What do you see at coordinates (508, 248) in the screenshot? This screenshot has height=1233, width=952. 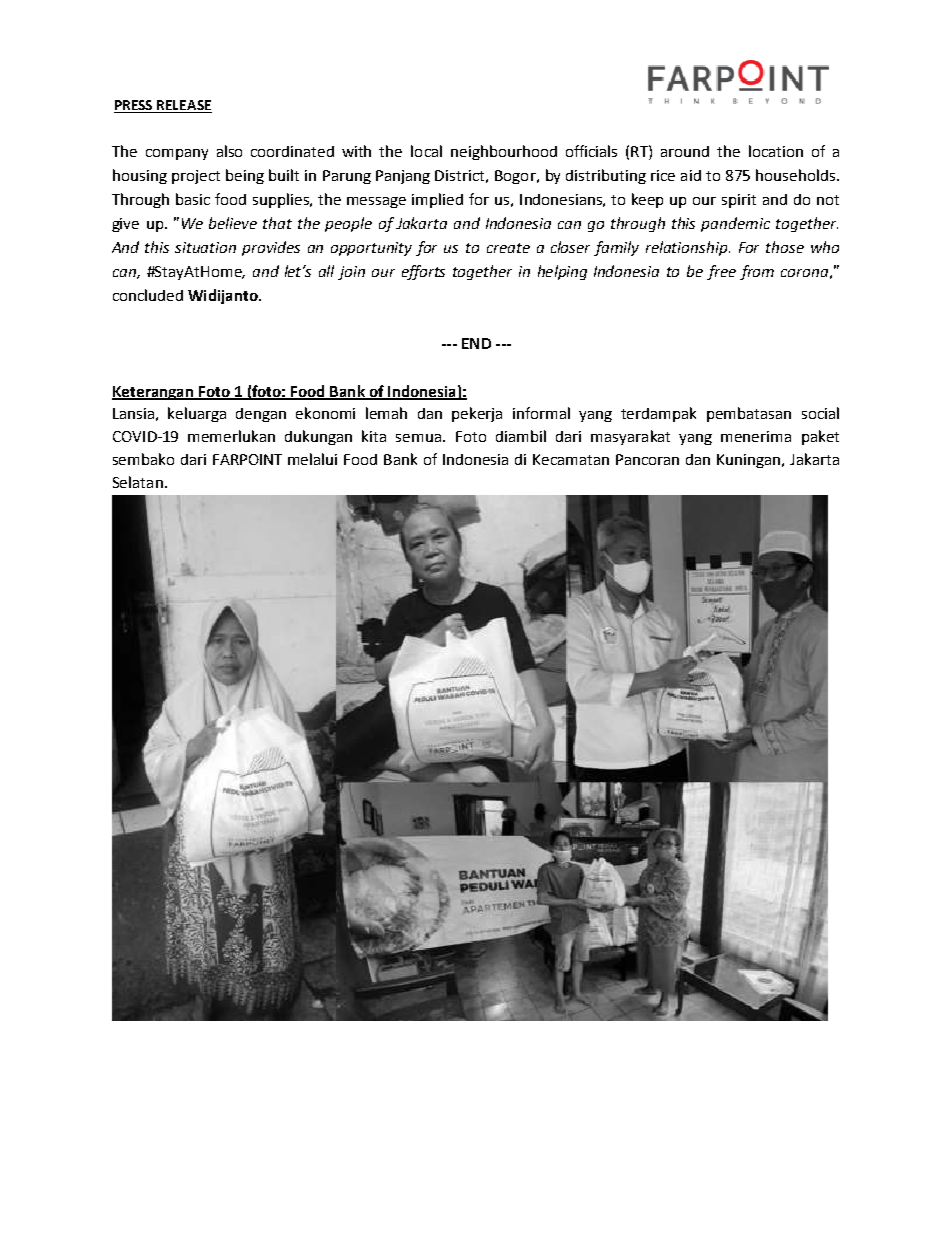 I see `create` at bounding box center [508, 248].
